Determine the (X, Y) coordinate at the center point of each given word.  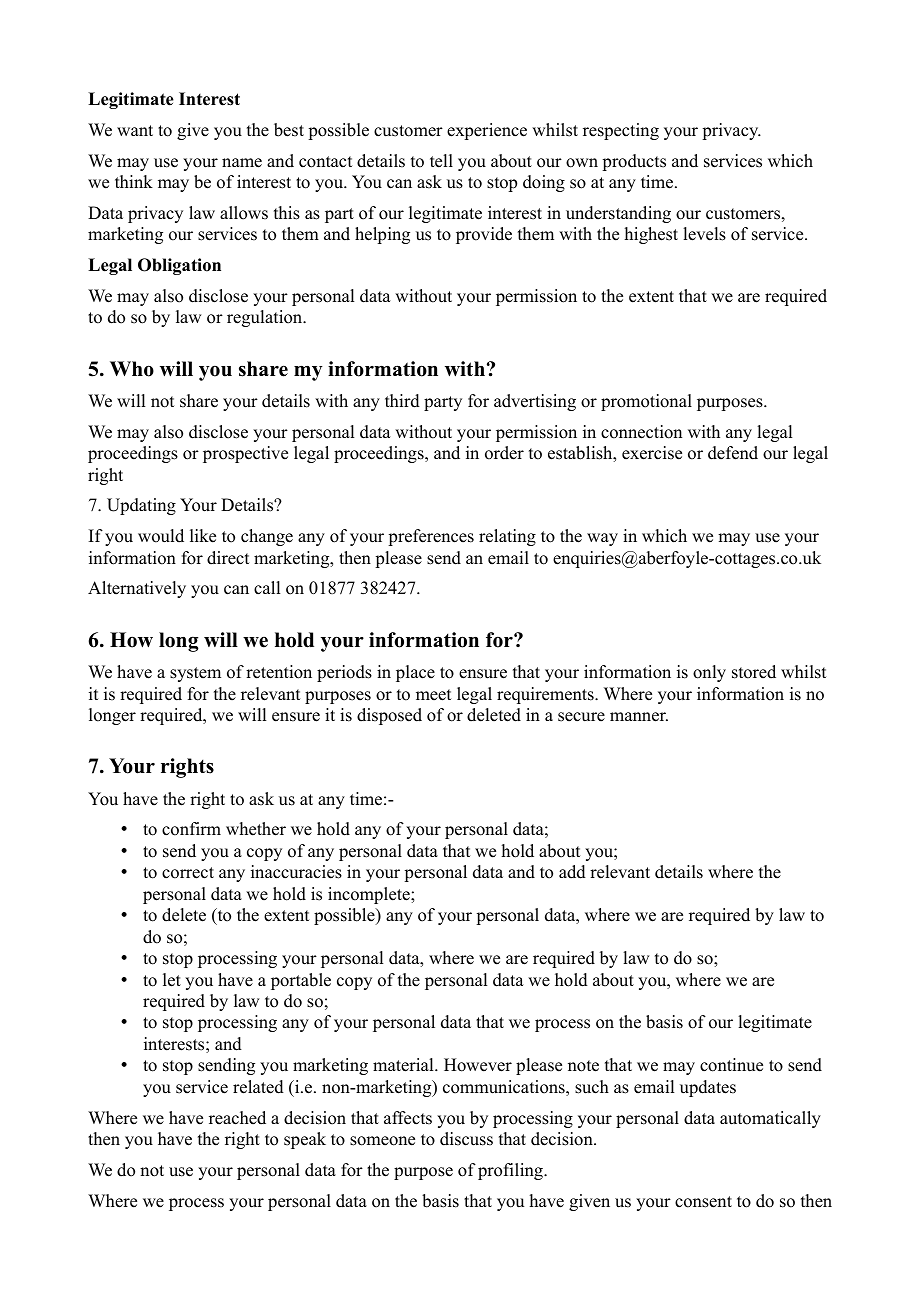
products (634, 162)
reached (237, 1118)
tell (441, 161)
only (709, 673)
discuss (466, 1139)
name (242, 163)
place (415, 673)
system (195, 674)
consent (703, 1202)
